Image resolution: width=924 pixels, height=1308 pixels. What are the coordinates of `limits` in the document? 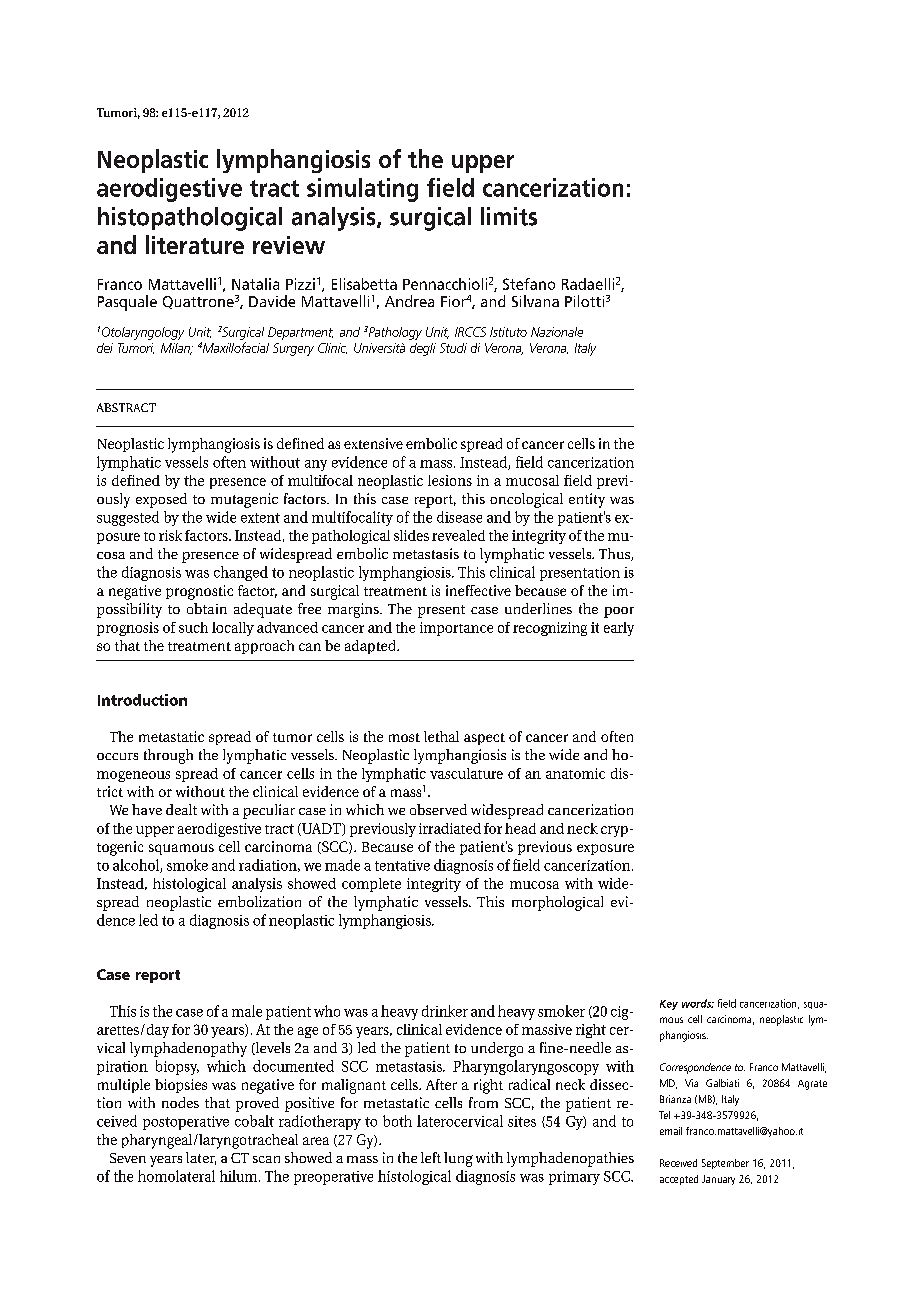 It's located at (509, 216).
